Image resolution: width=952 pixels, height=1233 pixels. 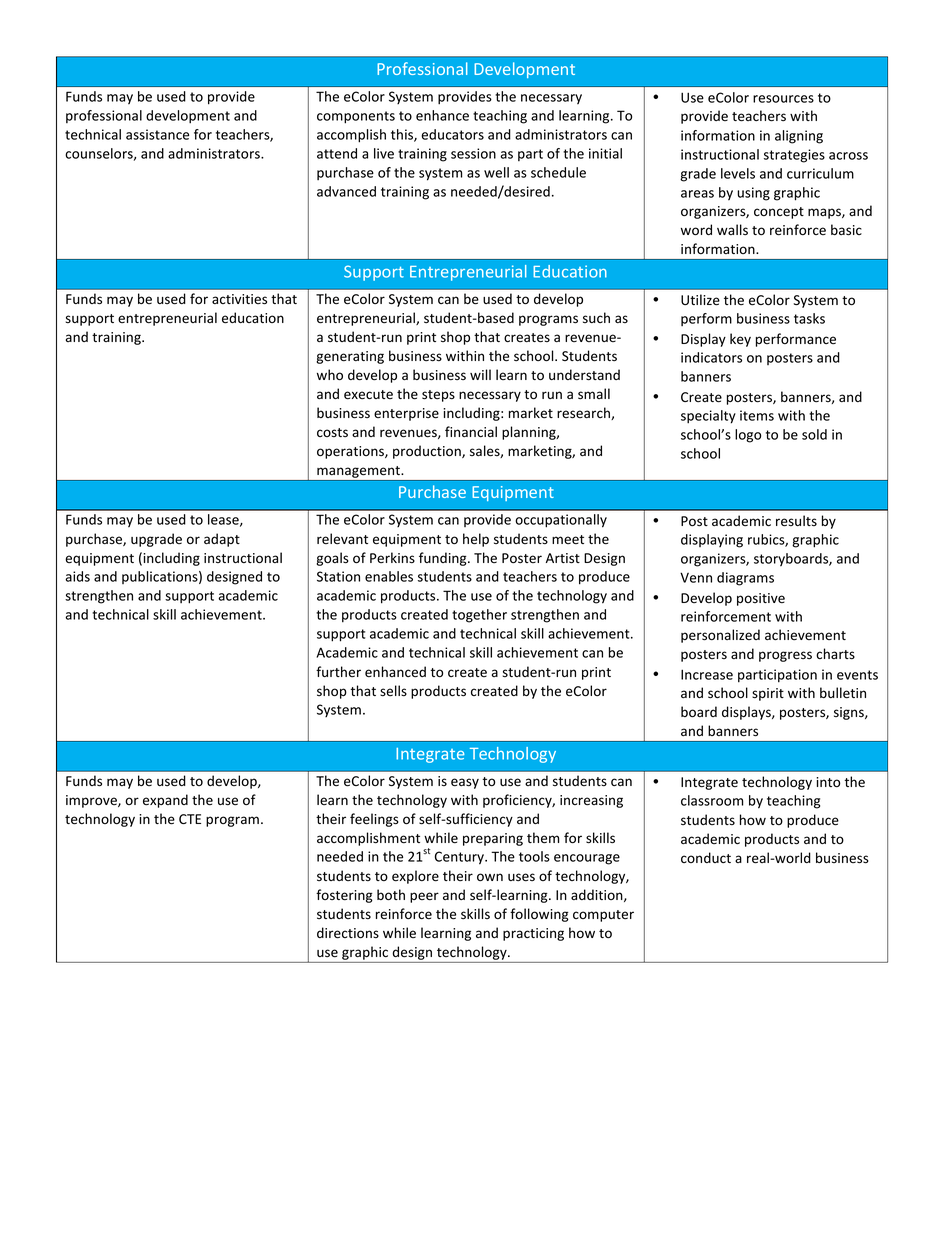 What do you see at coordinates (424, 897) in the document?
I see `peer` at bounding box center [424, 897].
